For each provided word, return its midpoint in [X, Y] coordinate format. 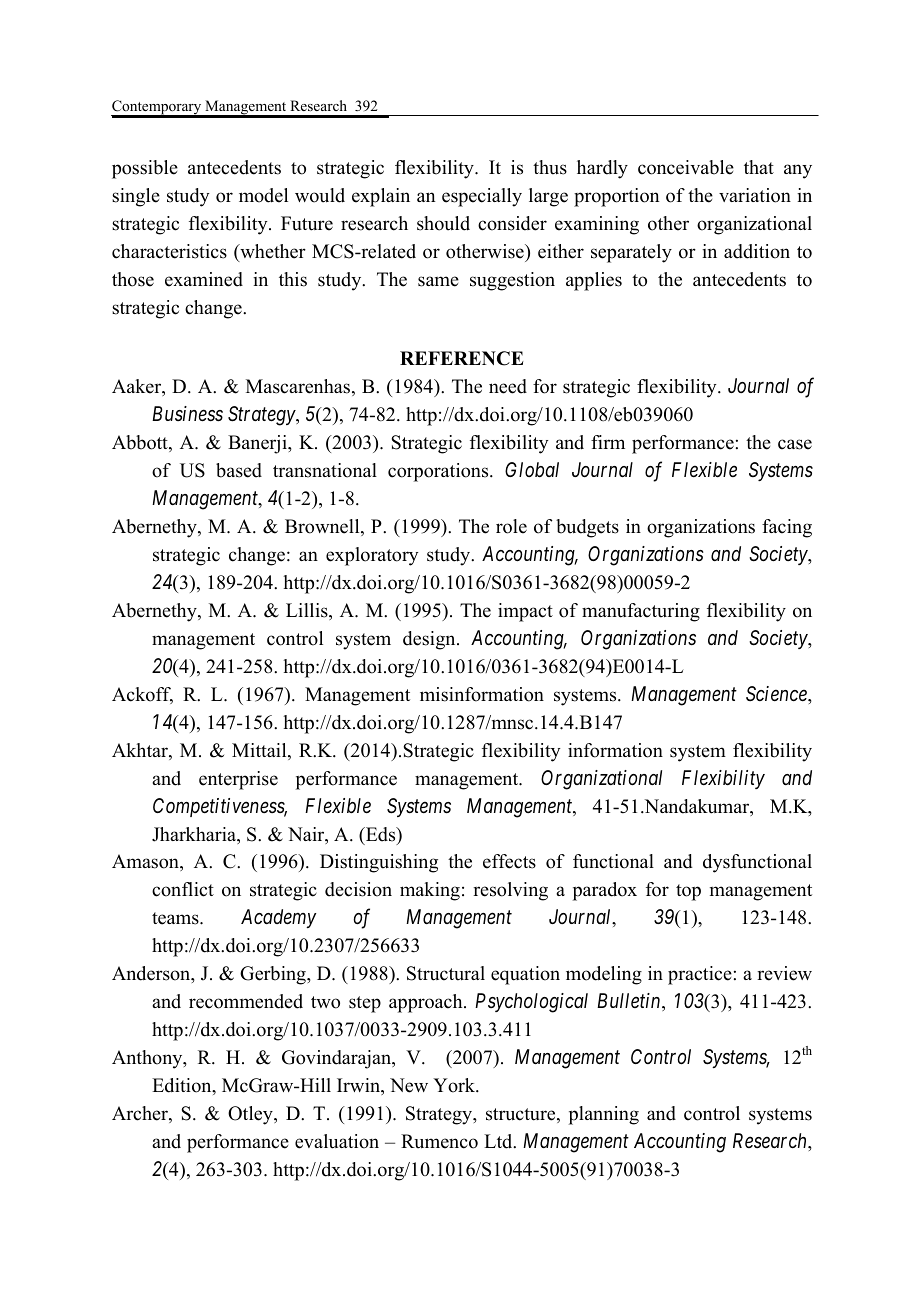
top [688, 892]
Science [777, 693]
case [795, 444]
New [409, 1085]
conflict [183, 889]
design [430, 640]
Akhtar [141, 751]
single [136, 197]
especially [482, 197]
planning [604, 1115]
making [430, 891]
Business [187, 414]
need [508, 386]
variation [755, 195]
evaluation [337, 1141]
